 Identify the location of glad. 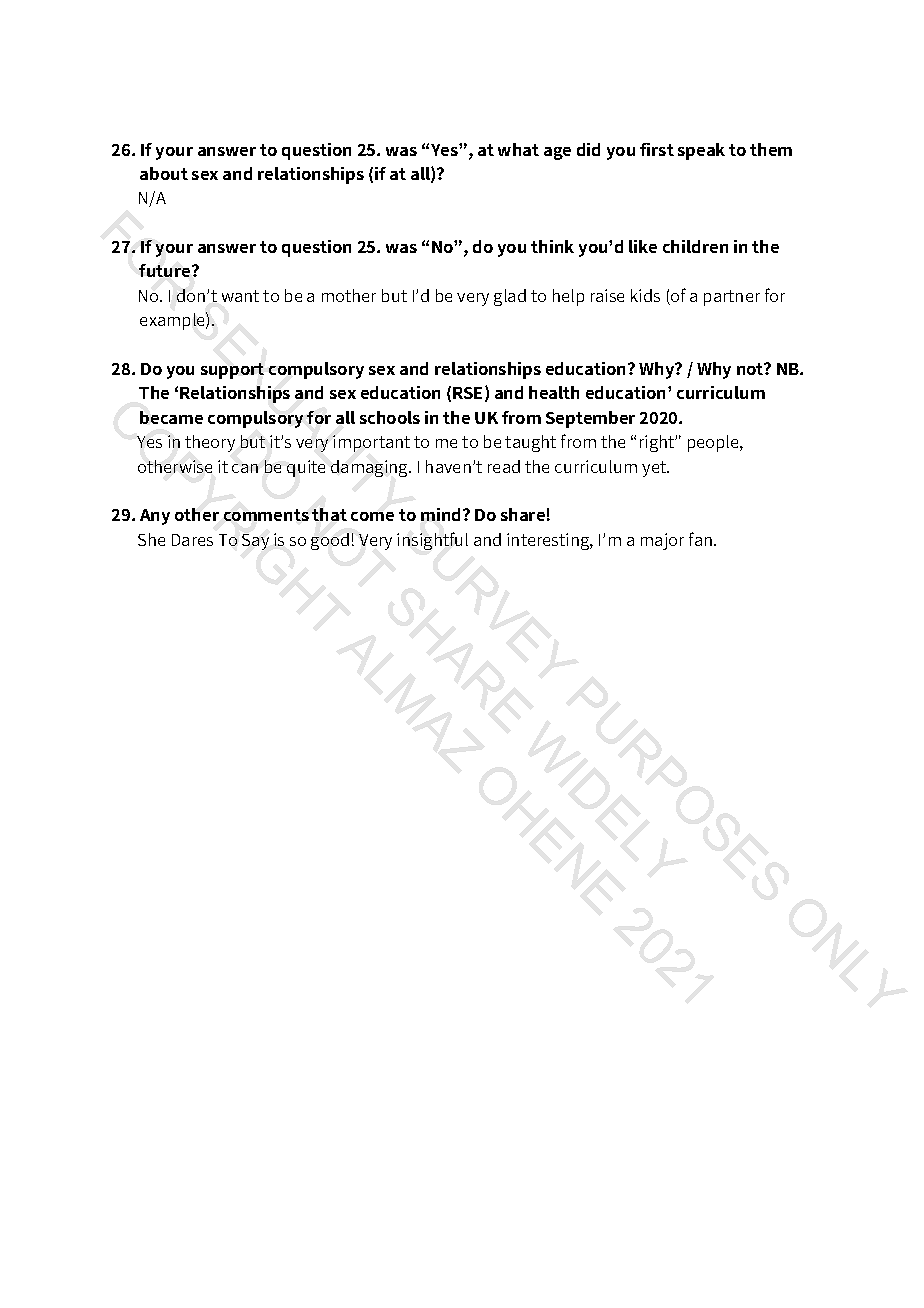
(510, 297).
